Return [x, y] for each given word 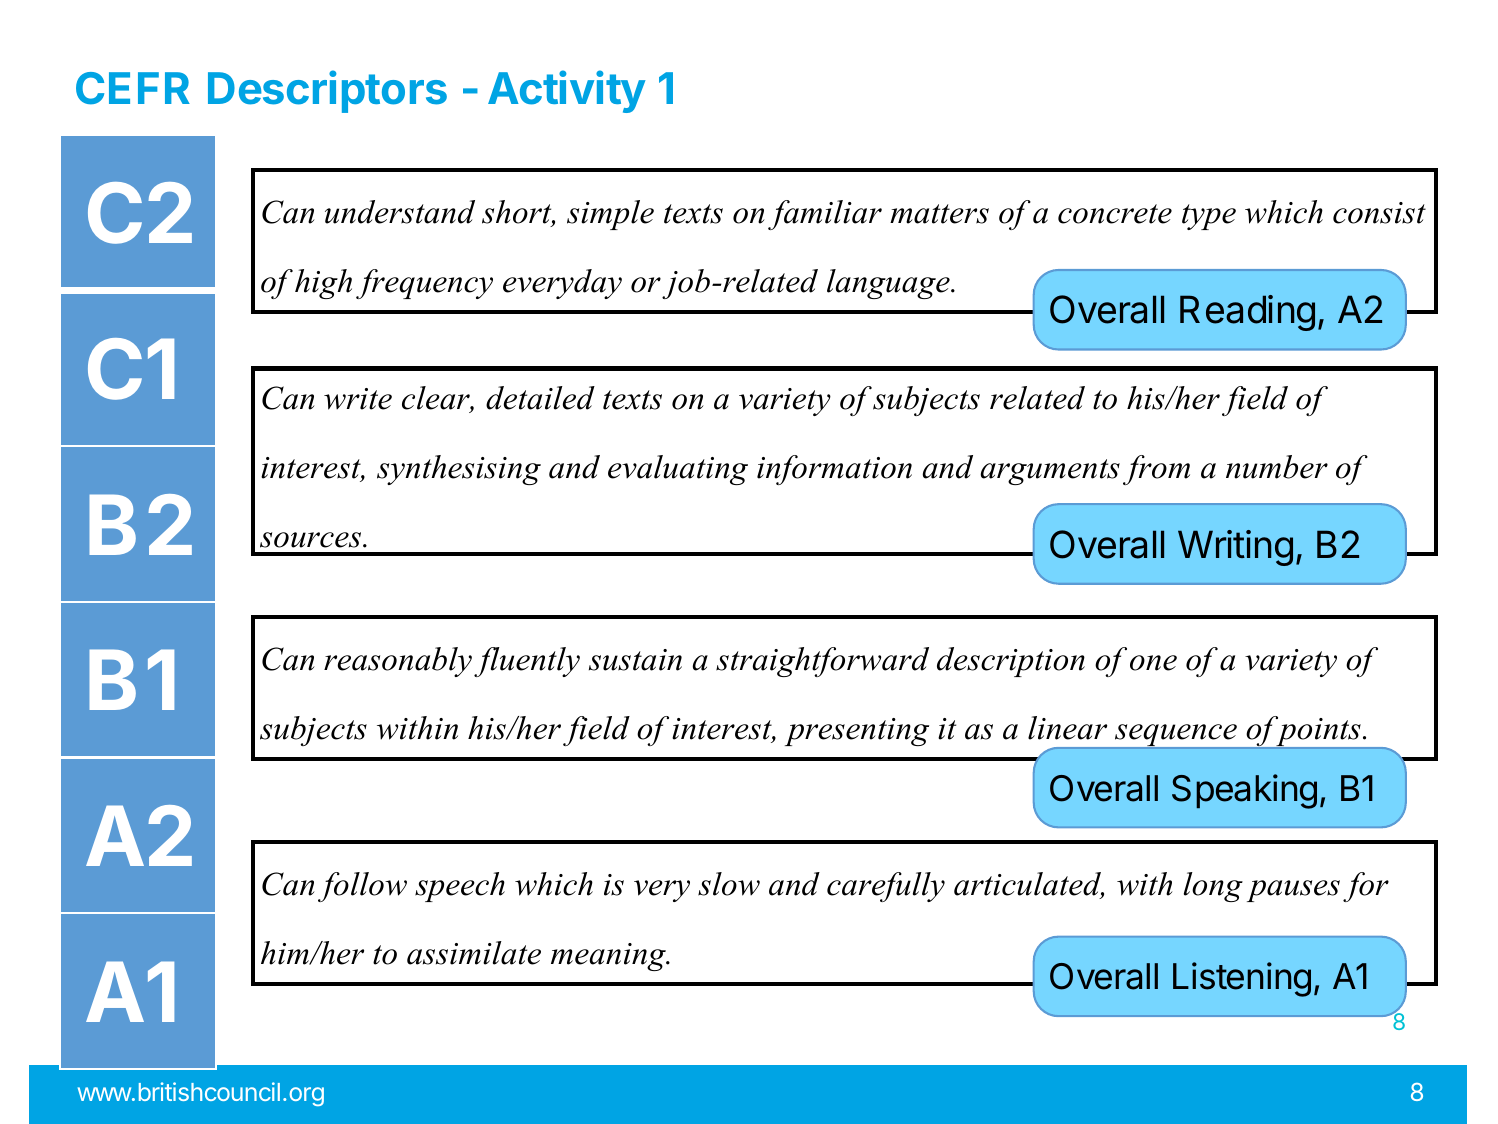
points [1318, 732]
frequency [424, 284]
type [1209, 217]
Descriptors [327, 91]
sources [312, 540]
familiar [825, 215]
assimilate [474, 953]
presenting [857, 732]
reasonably [398, 662]
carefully [886, 887]
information [834, 470]
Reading [1247, 313]
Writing [1235, 548]
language [889, 284]
